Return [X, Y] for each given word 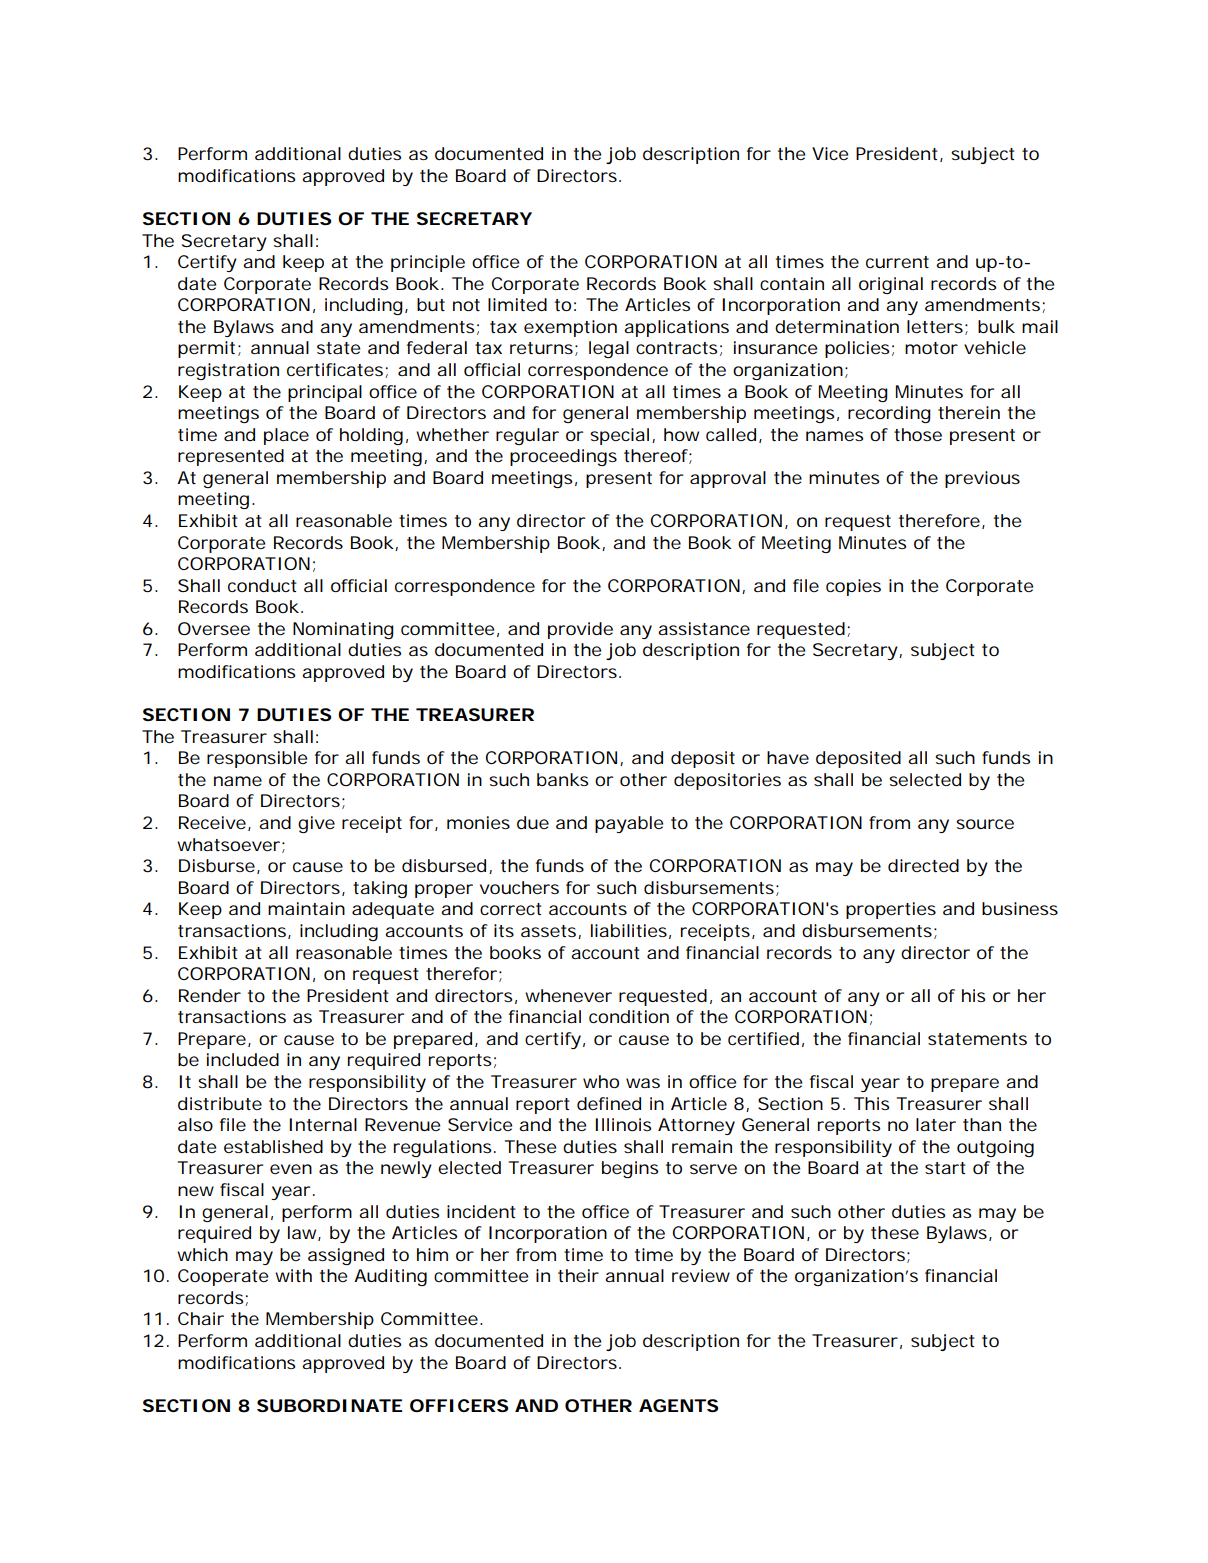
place [286, 436]
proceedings [563, 457]
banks [562, 779]
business [1020, 908]
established [273, 1146]
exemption [570, 328]
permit [206, 349]
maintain [306, 908]
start [945, 1168]
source [985, 824]
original [891, 285]
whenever [568, 995]
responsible [257, 759]
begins [630, 1169]
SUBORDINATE [329, 1405]
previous [982, 479]
